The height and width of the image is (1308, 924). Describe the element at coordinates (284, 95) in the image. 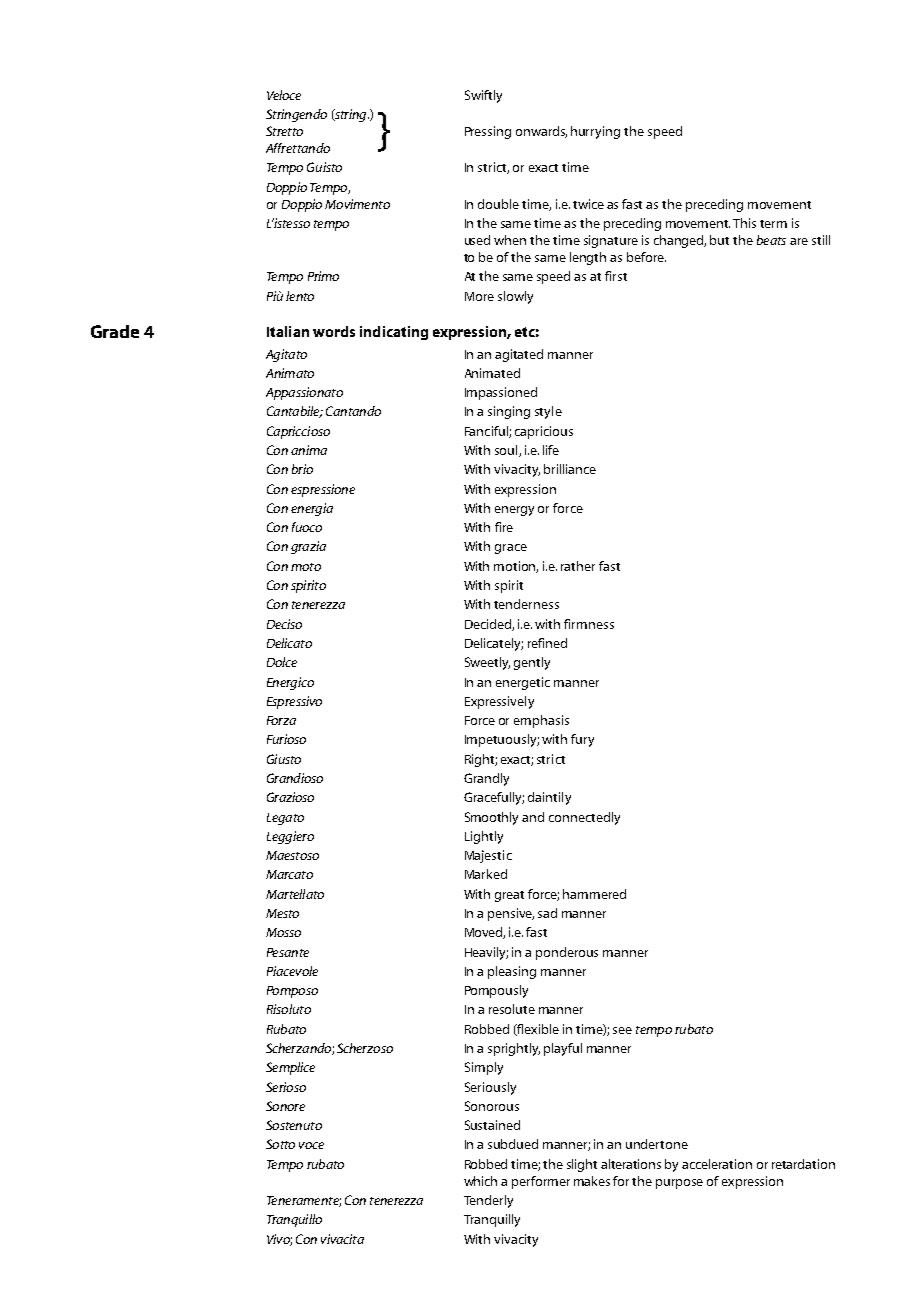

I see `Veloce` at that location.
